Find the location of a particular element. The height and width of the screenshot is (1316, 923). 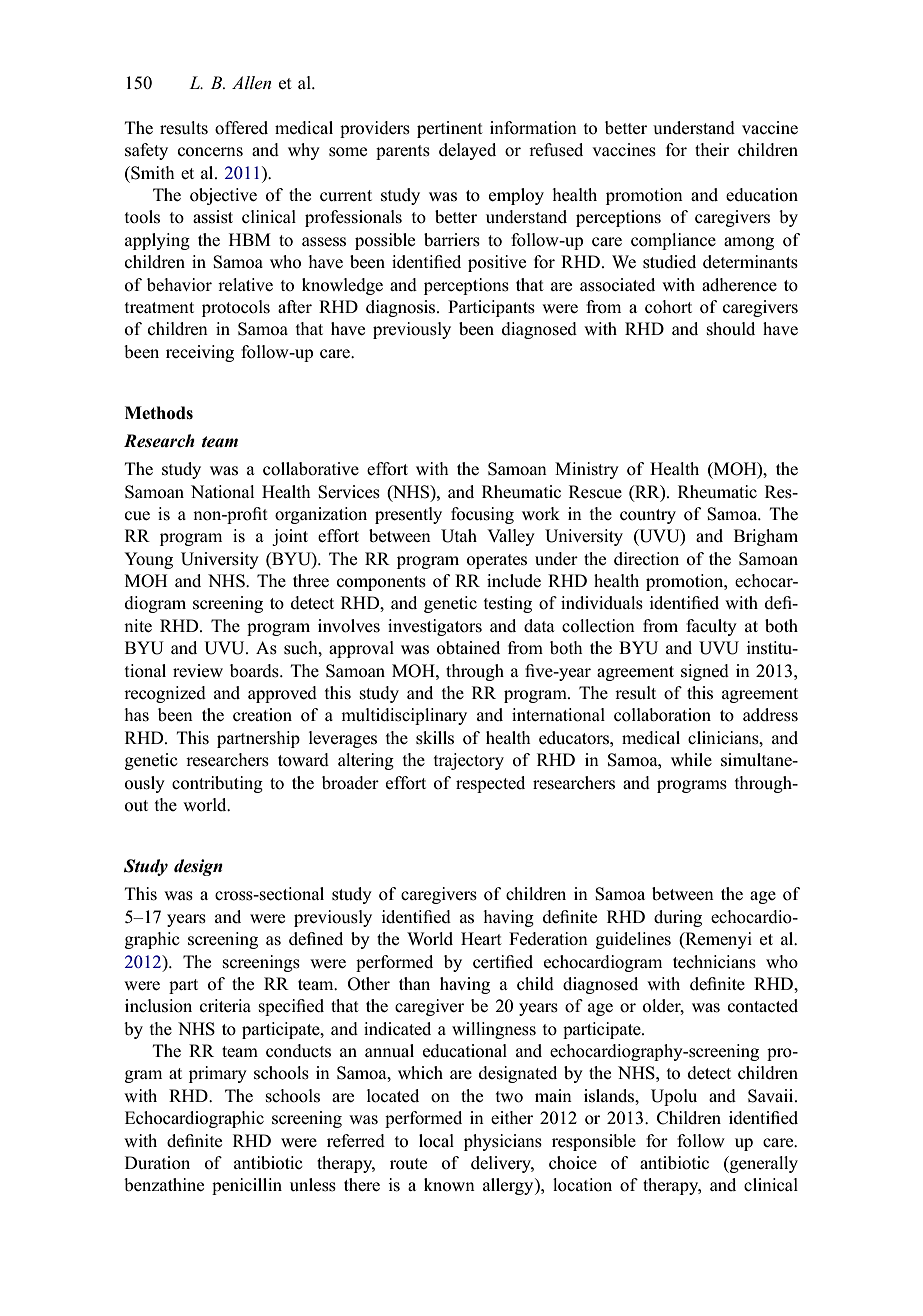

local is located at coordinates (436, 1141).
